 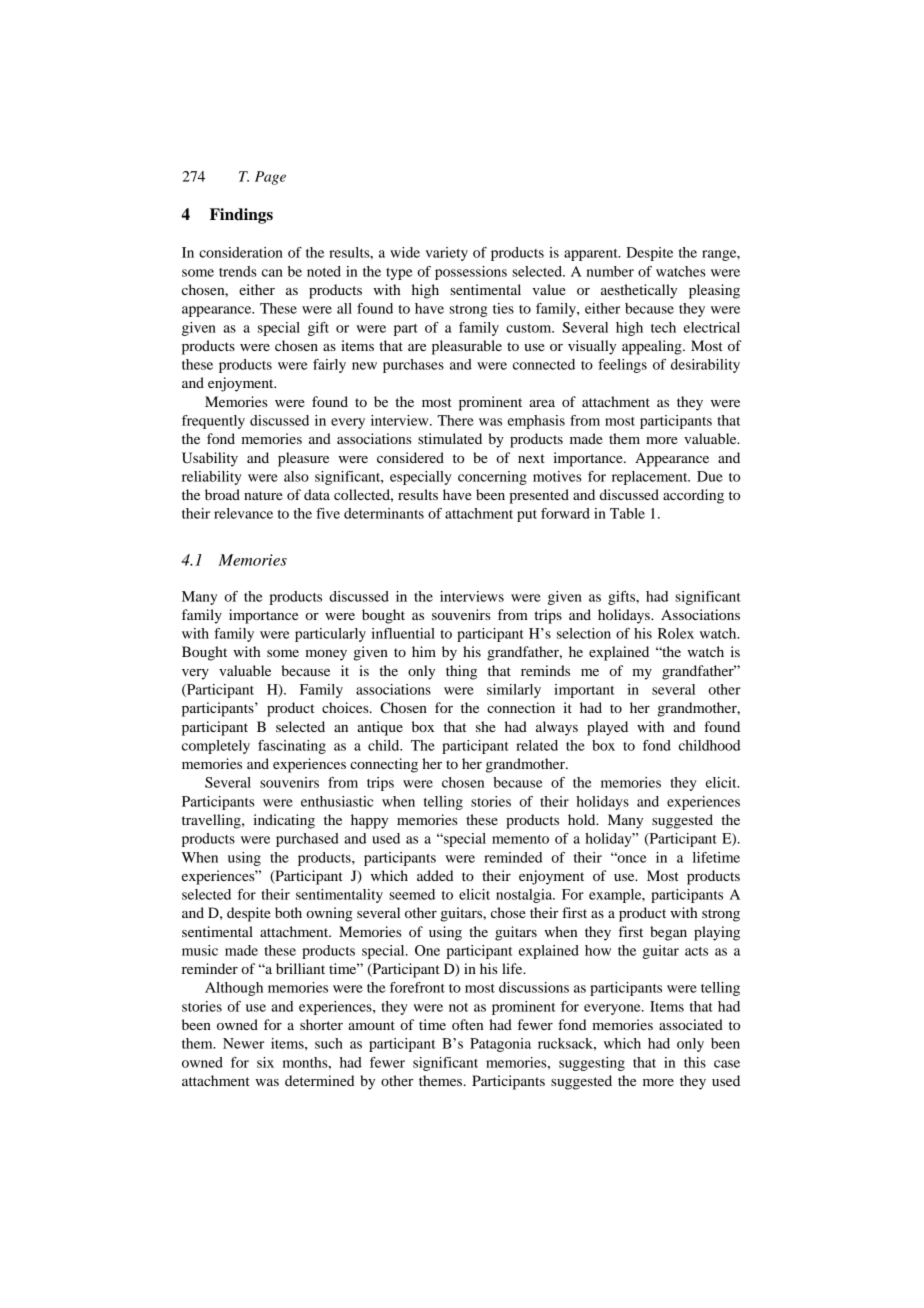 I want to click on variety, so click(x=446, y=254).
